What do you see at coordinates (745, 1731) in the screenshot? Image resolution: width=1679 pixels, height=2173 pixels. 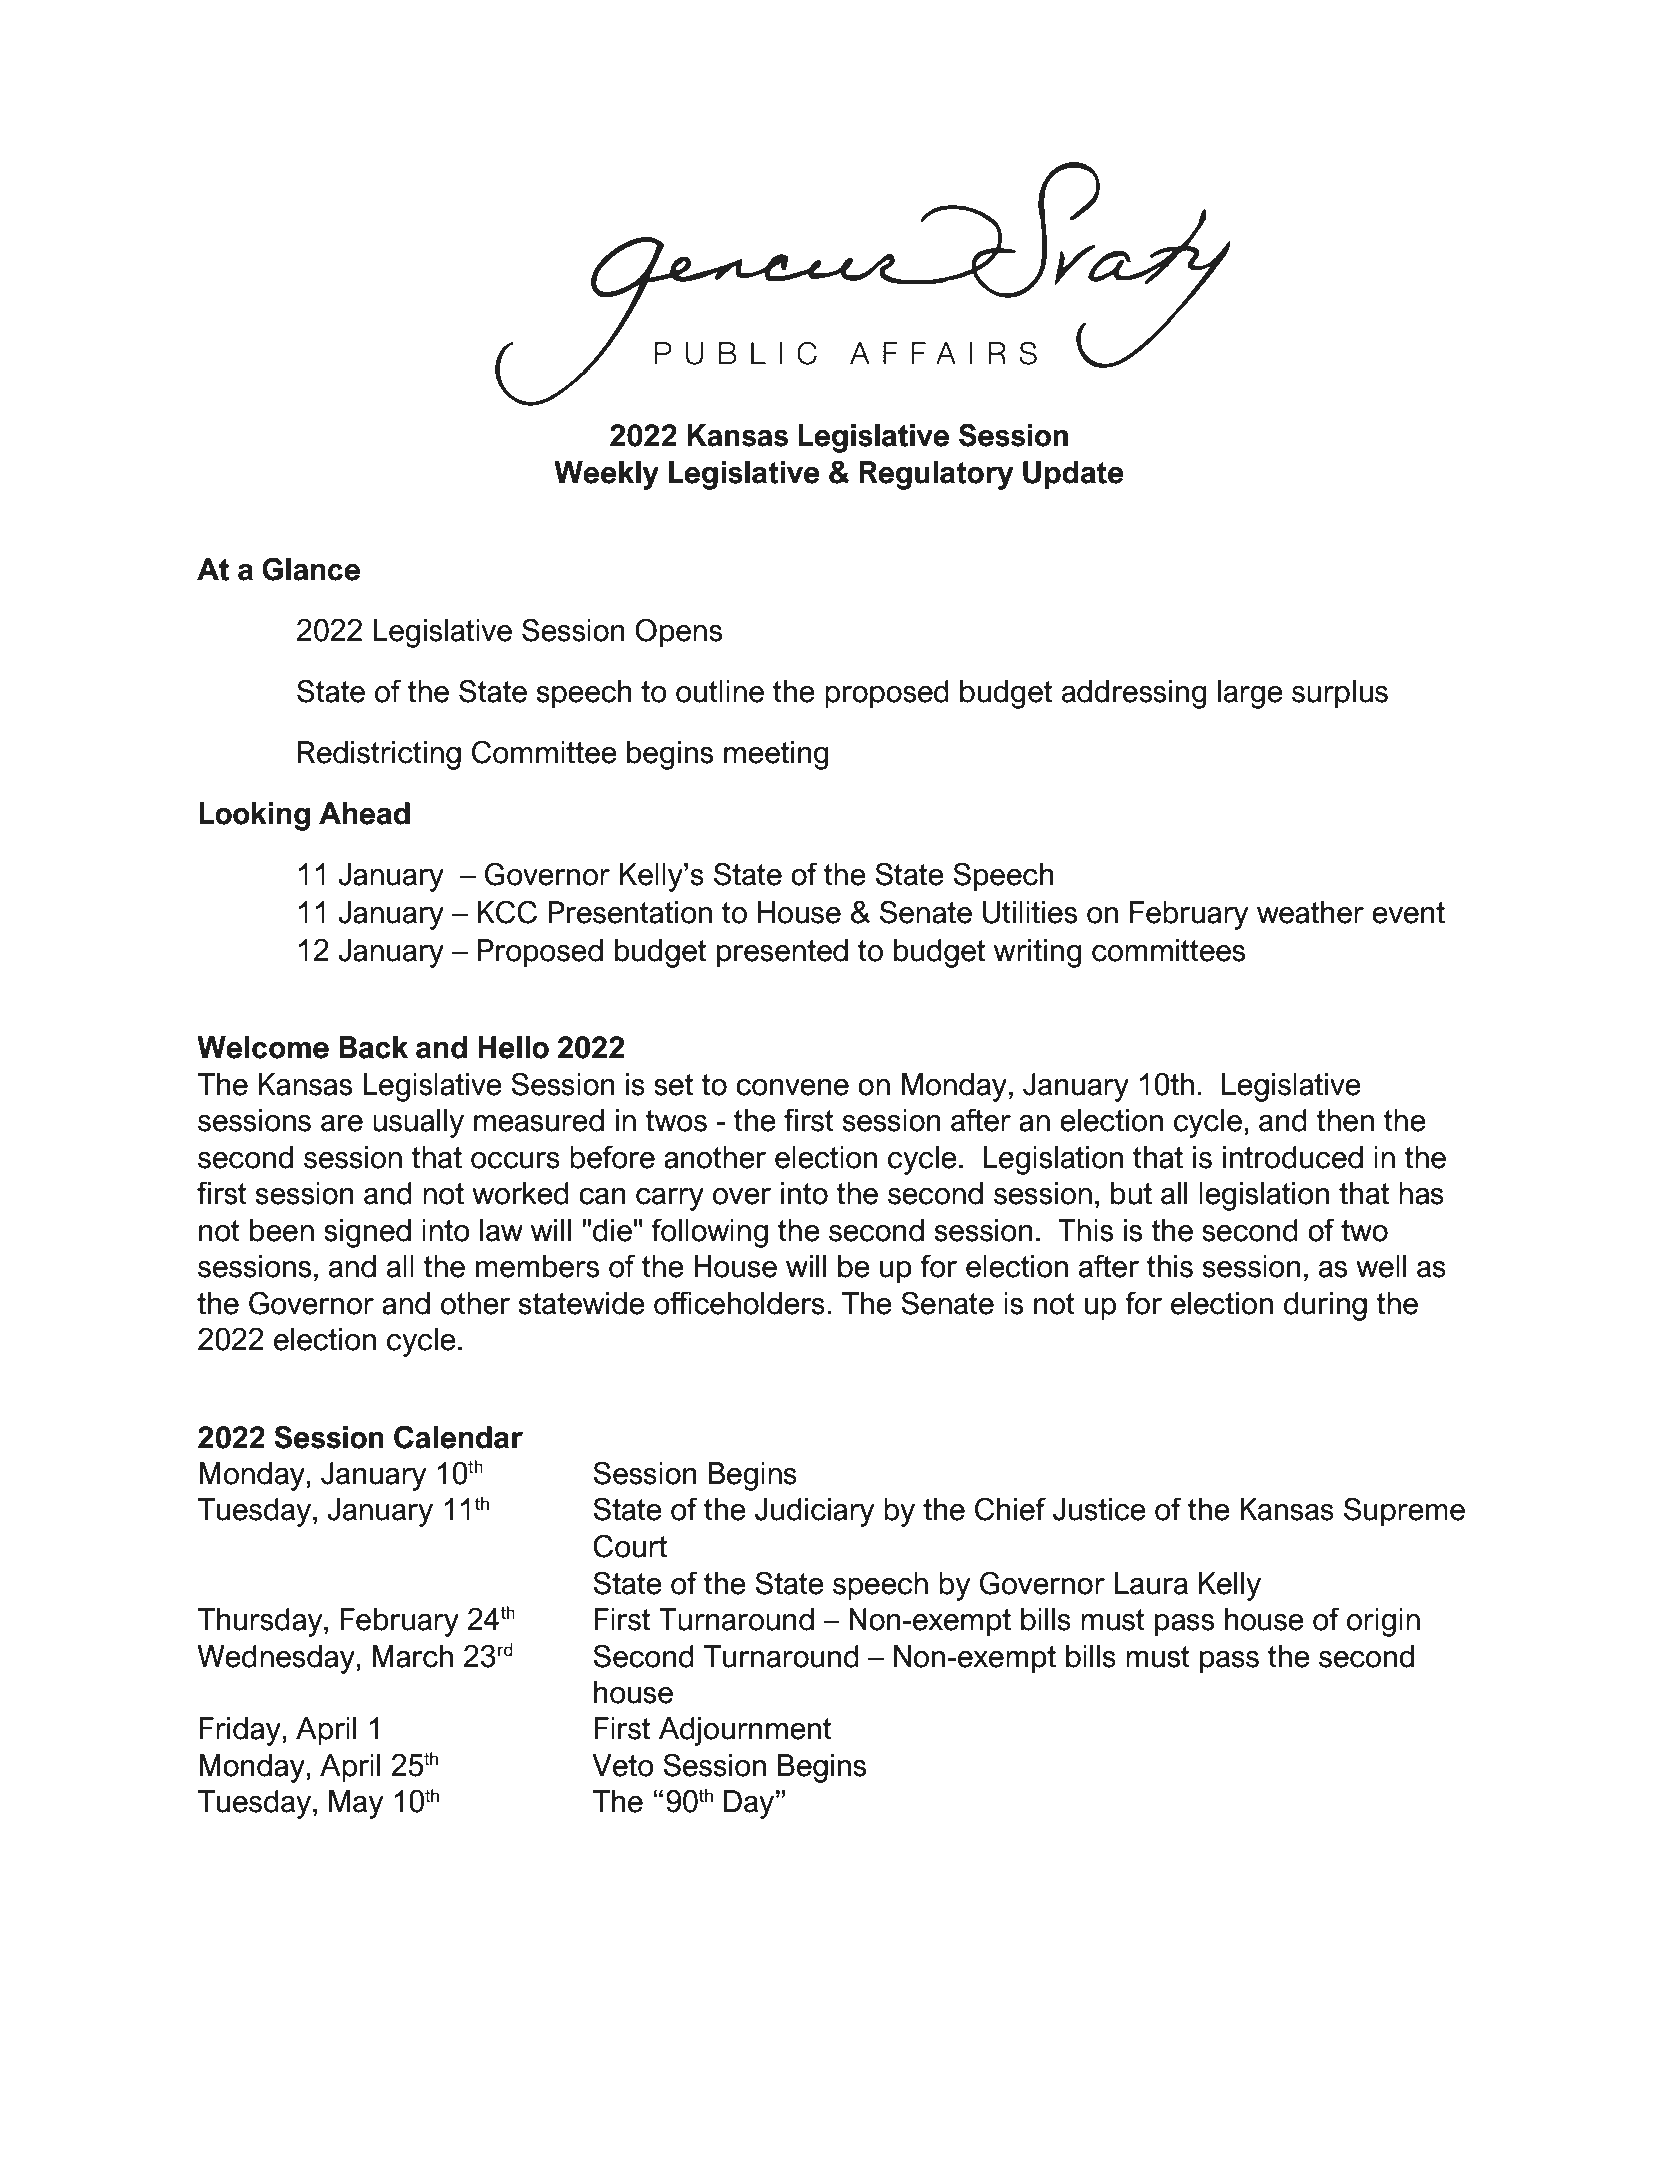 I see `Adjournment` at bounding box center [745, 1731].
